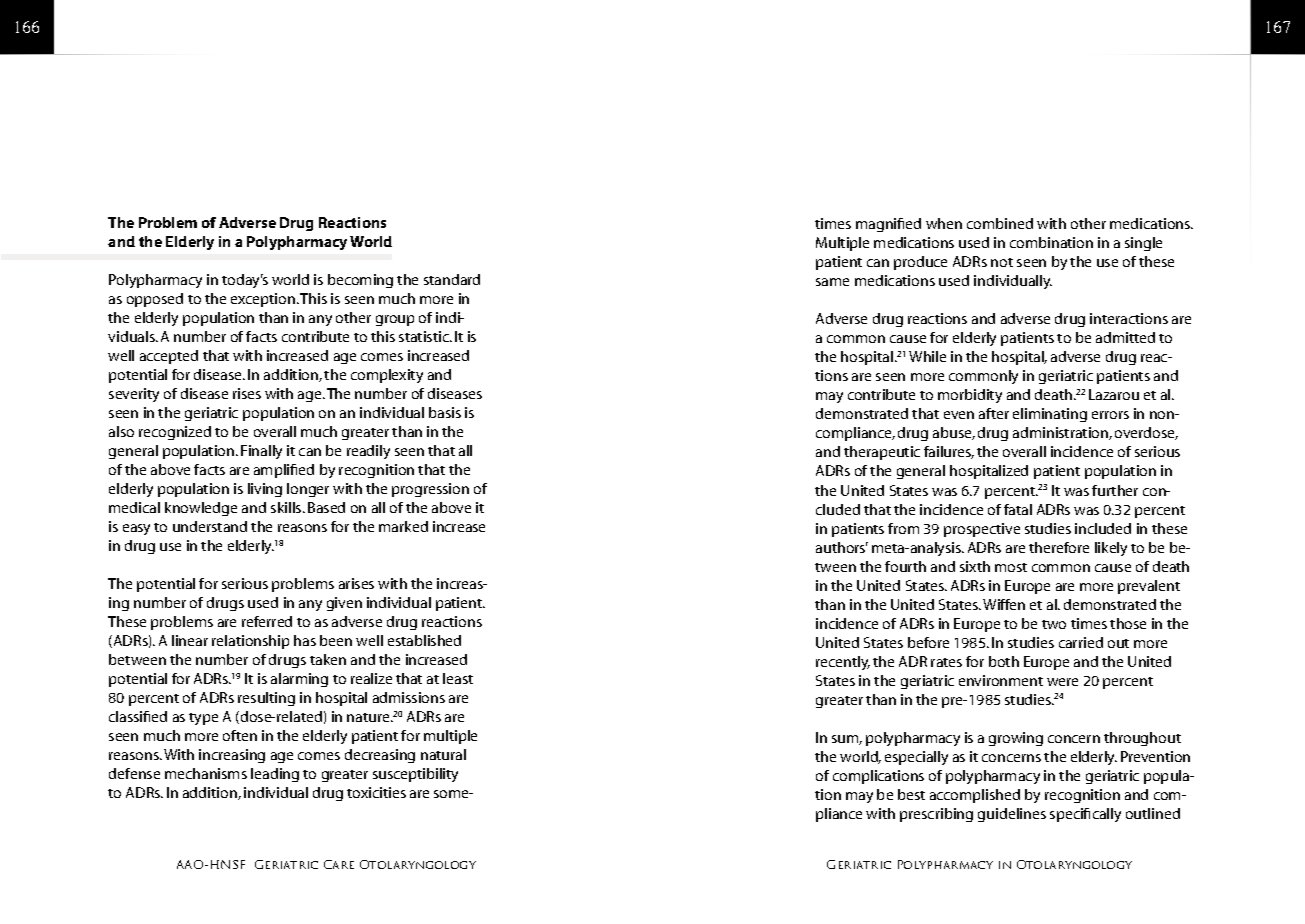 The image size is (1305, 924). I want to click on linear, so click(190, 640).
